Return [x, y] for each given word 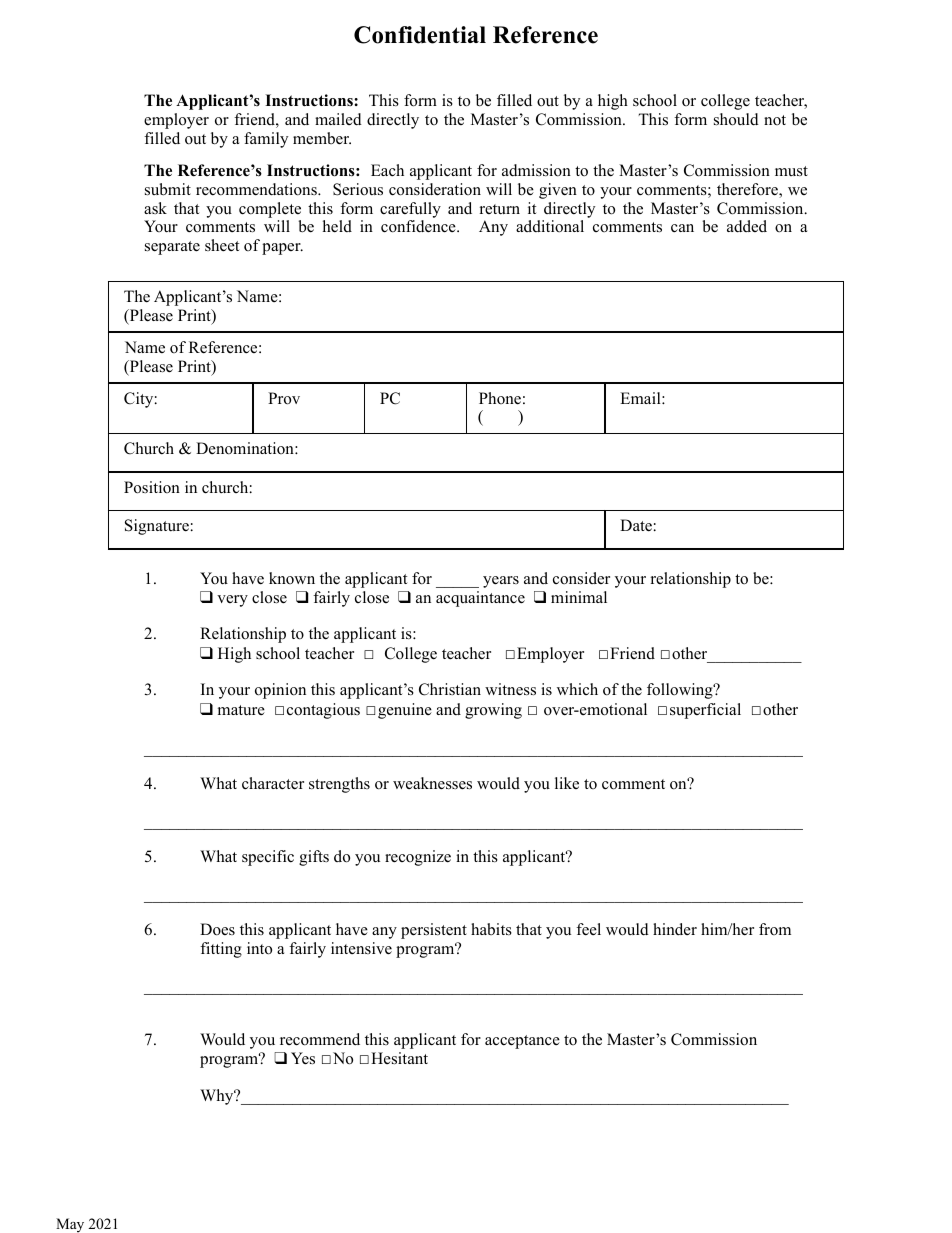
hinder [675, 929]
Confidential [420, 35]
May [70, 1225]
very [232, 601]
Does [217, 929]
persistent [434, 931]
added [747, 226]
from [775, 929]
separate [172, 248]
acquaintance [480, 599]
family [266, 140]
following [681, 691]
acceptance [522, 1042]
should [736, 119]
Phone [500, 398]
